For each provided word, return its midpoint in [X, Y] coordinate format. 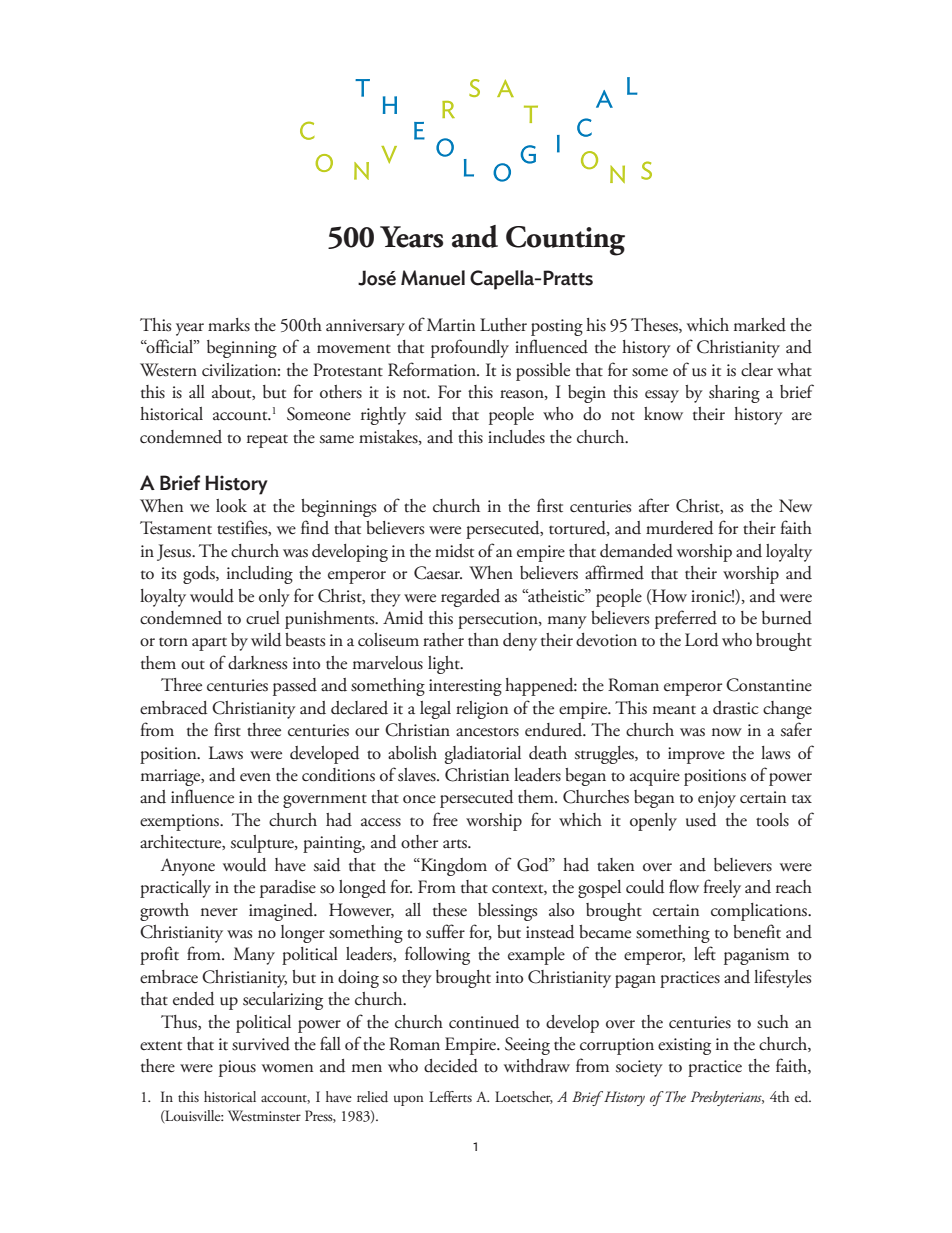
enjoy [717, 799]
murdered [679, 528]
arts [456, 844]
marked [760, 325]
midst [454, 551]
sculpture [263, 844]
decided [451, 1066]
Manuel [433, 278]
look [231, 506]
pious [237, 1068]
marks [229, 325]
